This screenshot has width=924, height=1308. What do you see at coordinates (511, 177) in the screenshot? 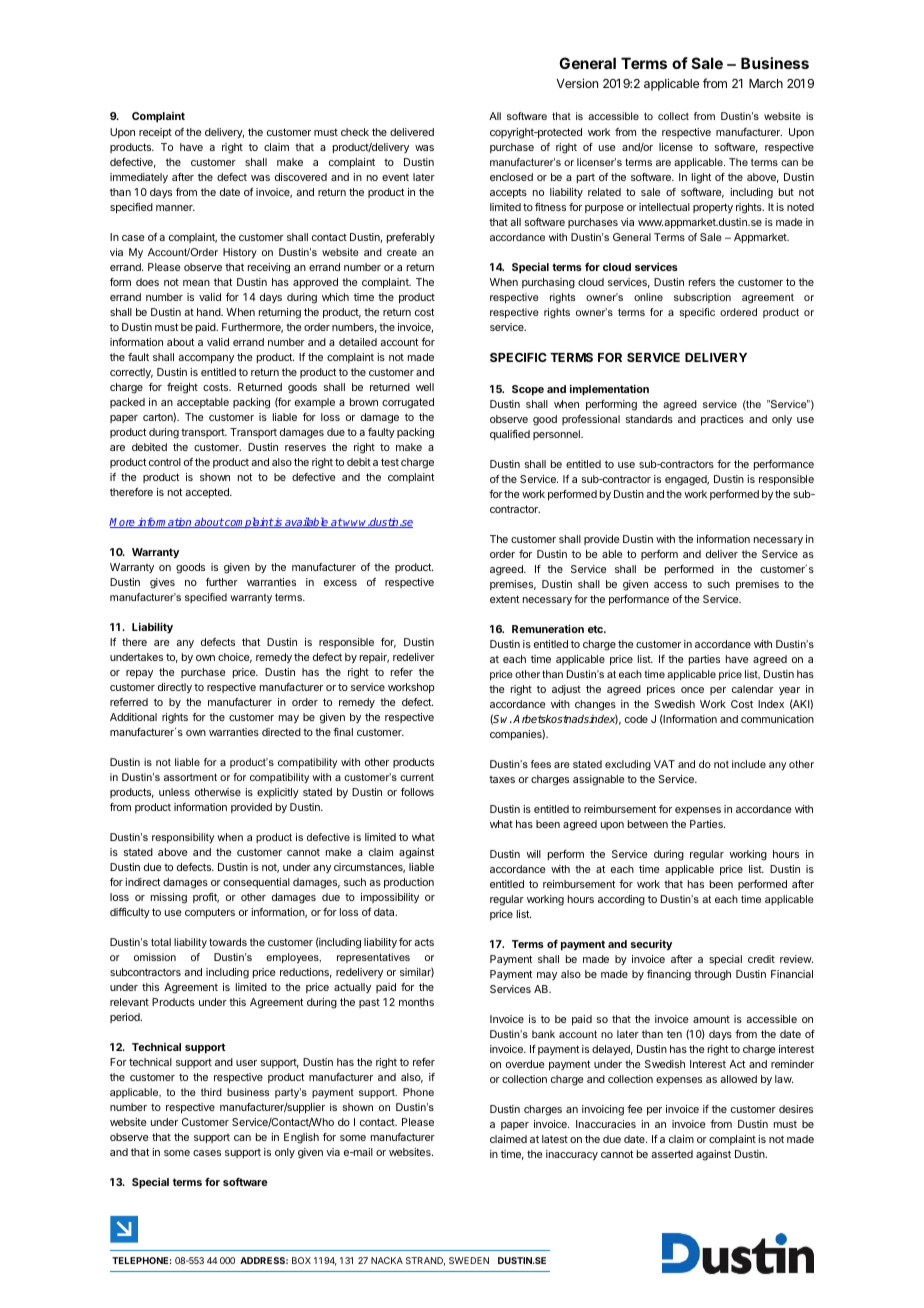
I see `enclosed` at bounding box center [511, 177].
